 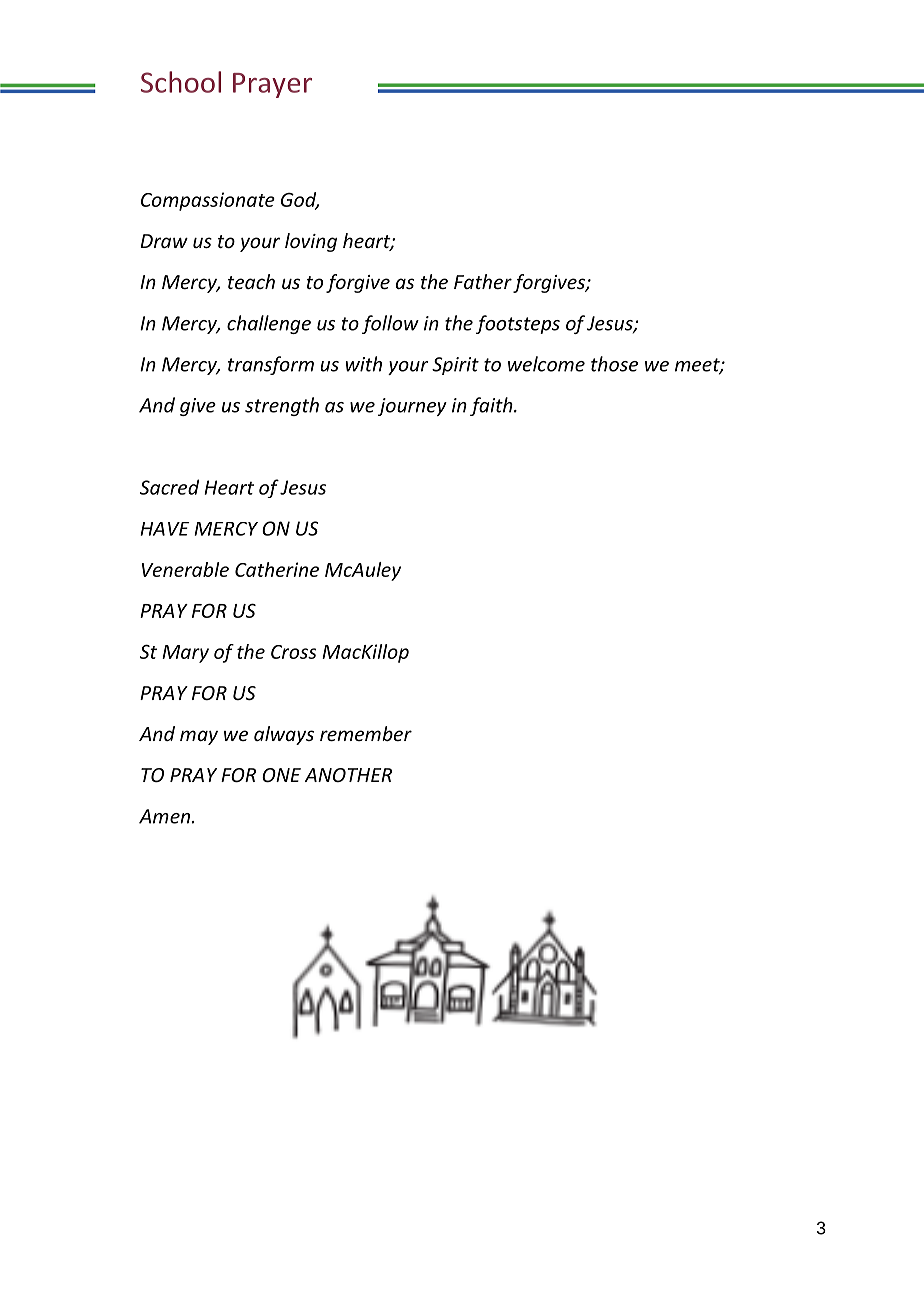 I want to click on faith, so click(x=492, y=406).
